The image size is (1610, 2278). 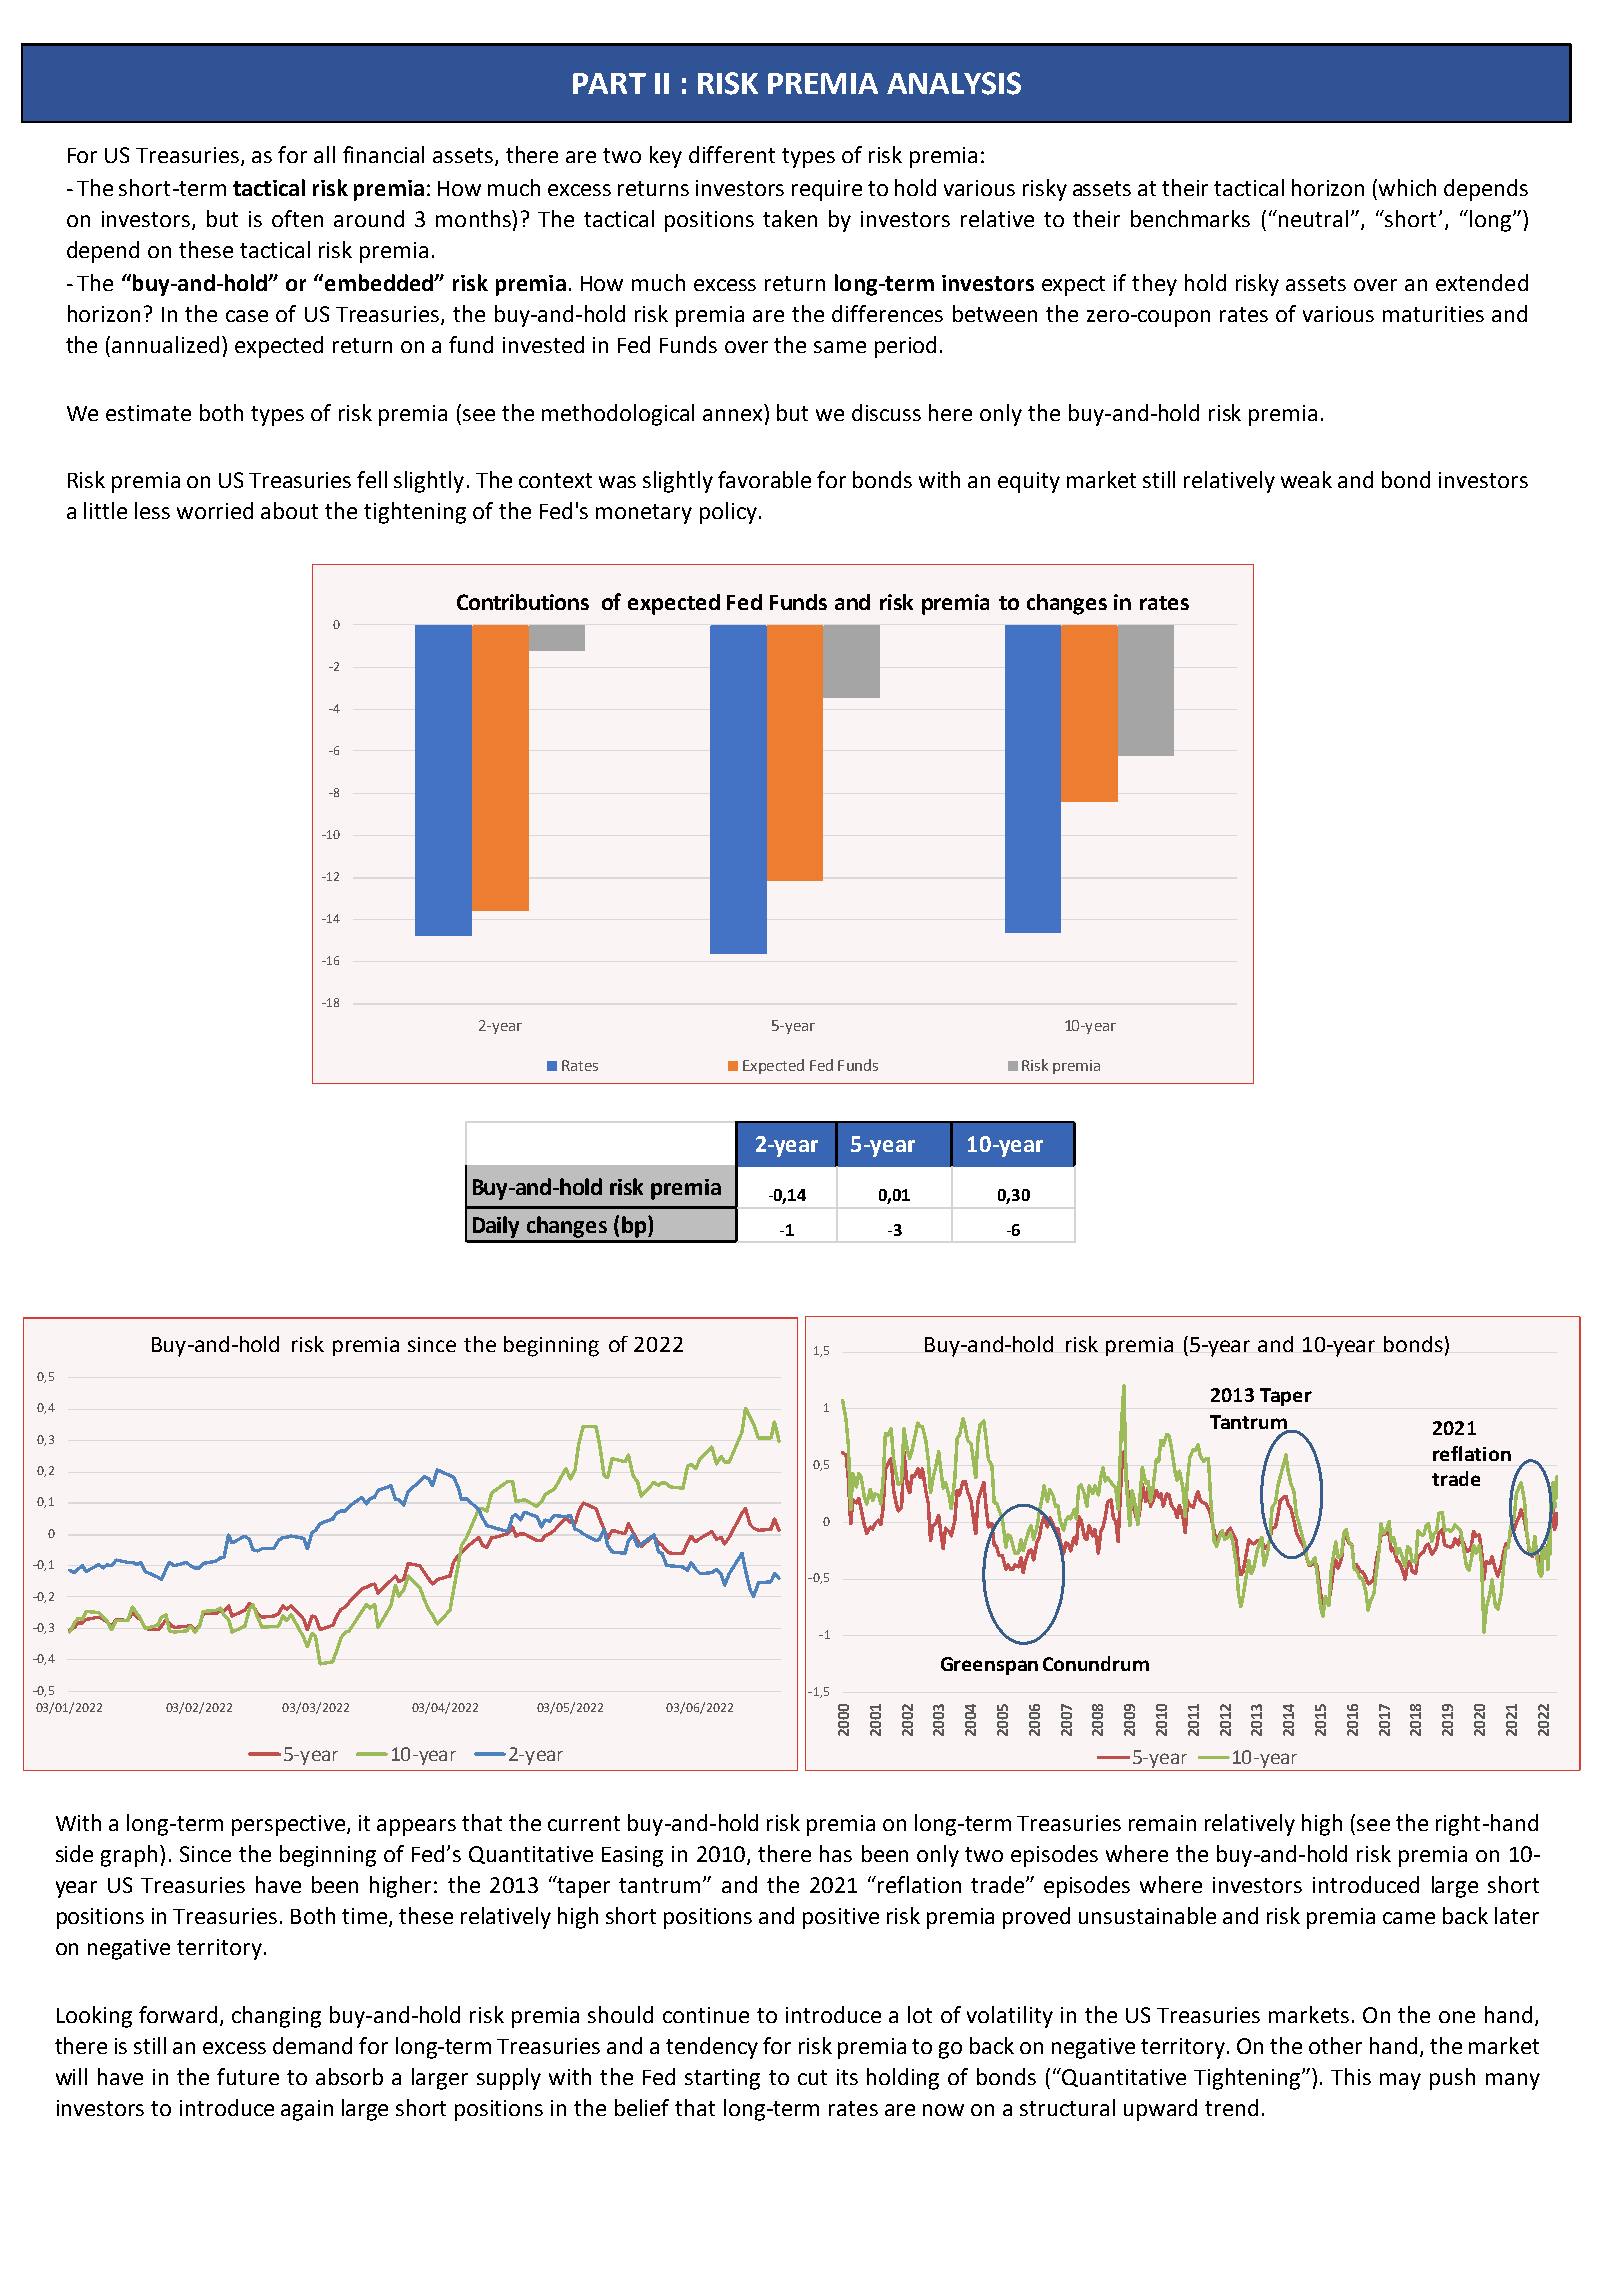 What do you see at coordinates (989, 1666) in the document?
I see `Greenspan` at bounding box center [989, 1666].
